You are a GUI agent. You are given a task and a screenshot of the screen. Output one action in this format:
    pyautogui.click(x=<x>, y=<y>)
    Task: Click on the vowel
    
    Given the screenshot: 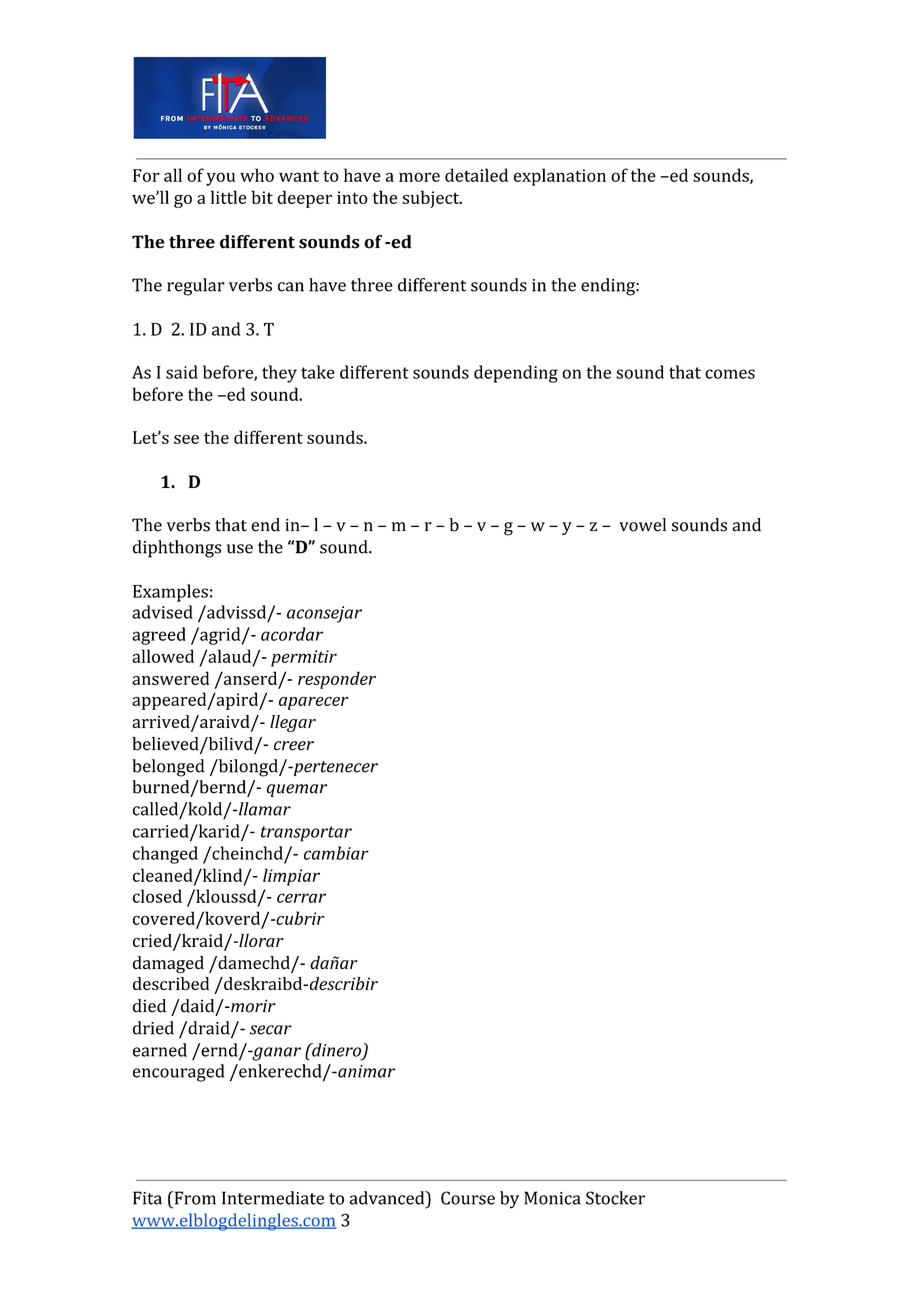 What is the action you would take?
    pyautogui.click(x=642, y=525)
